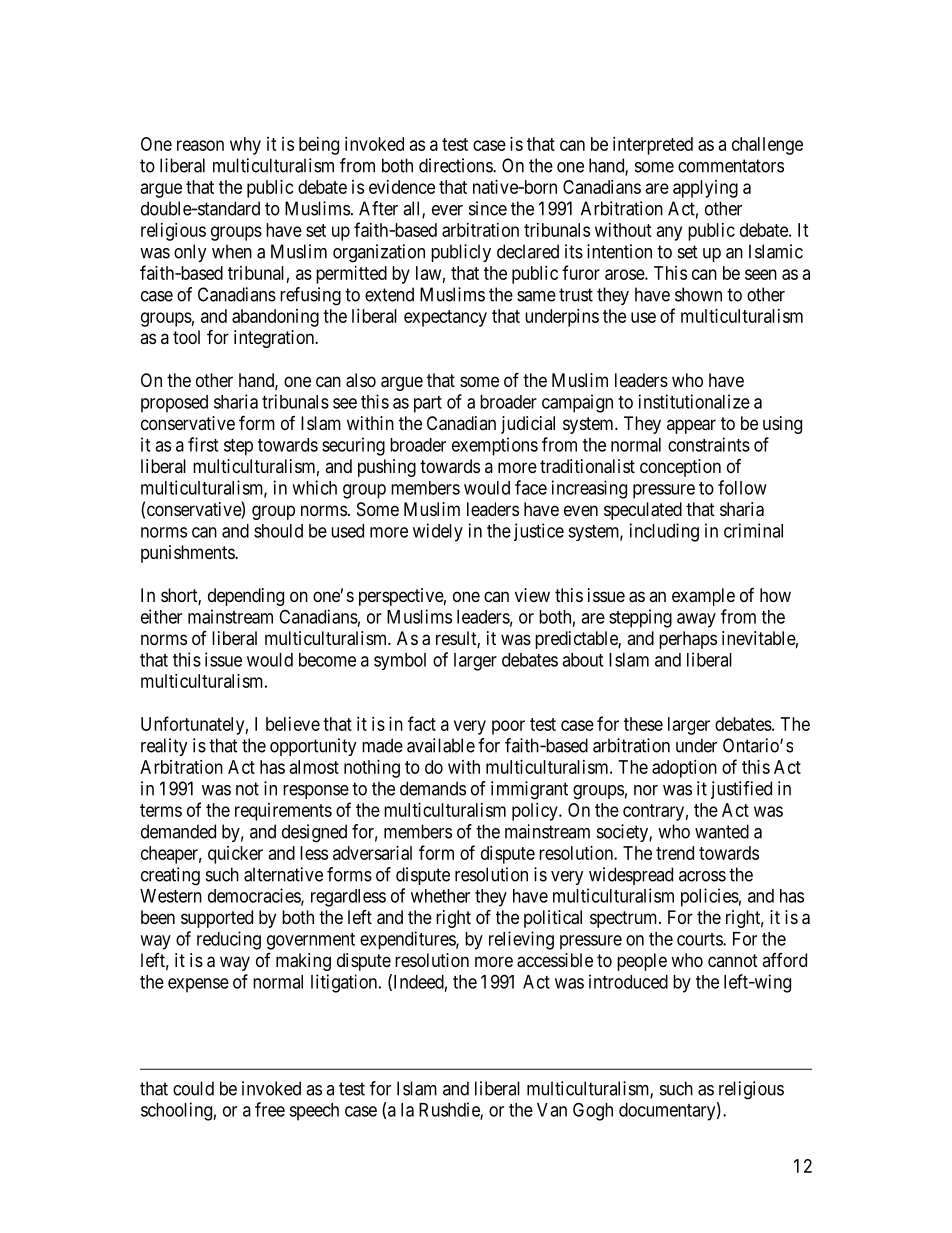 This document has width=952, height=1233. Describe the element at coordinates (705, 189) in the document. I see `applying` at that location.
